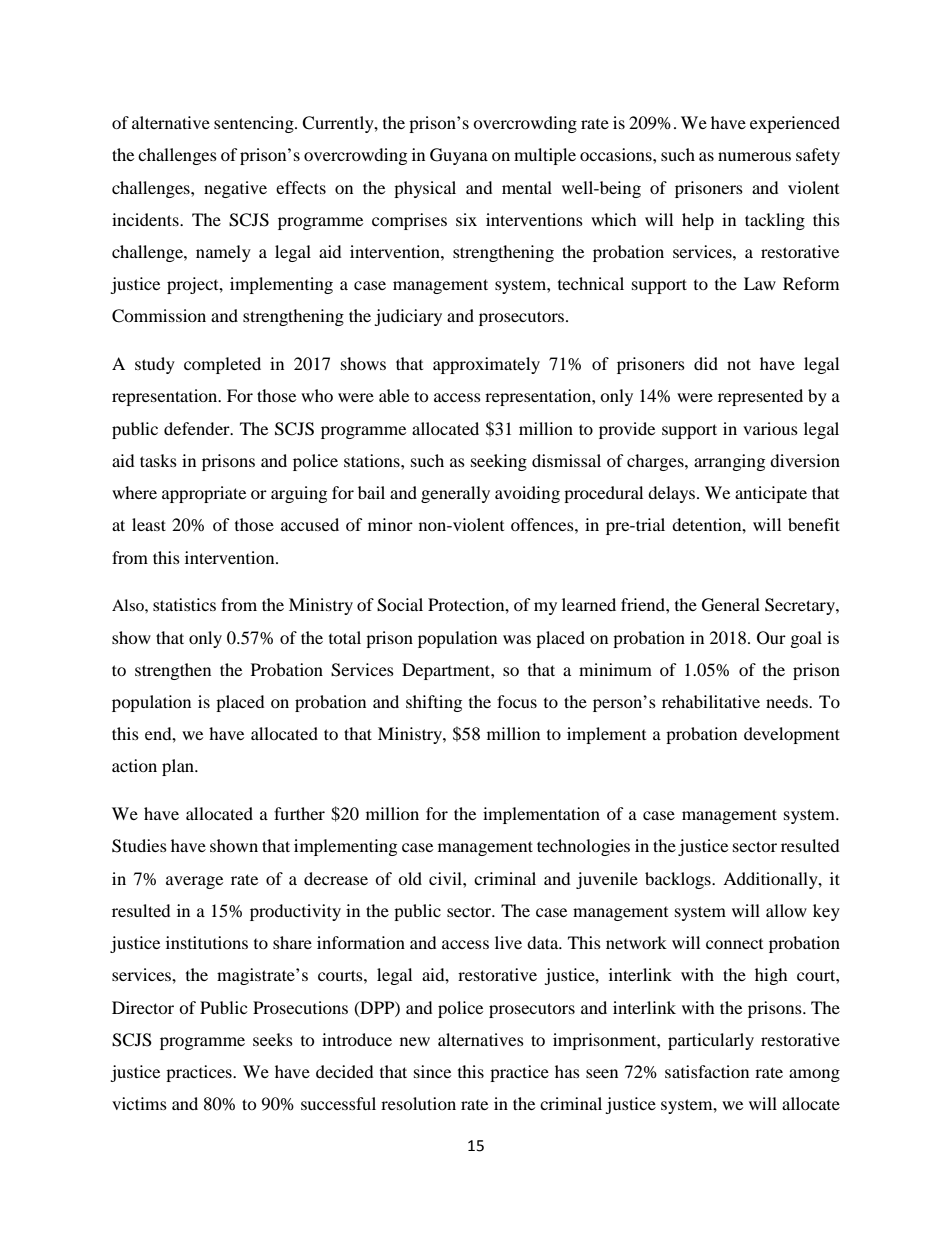 Image resolution: width=952 pixels, height=1233 pixels. What do you see at coordinates (754, 156) in the screenshot?
I see `numerous` at bounding box center [754, 156].
